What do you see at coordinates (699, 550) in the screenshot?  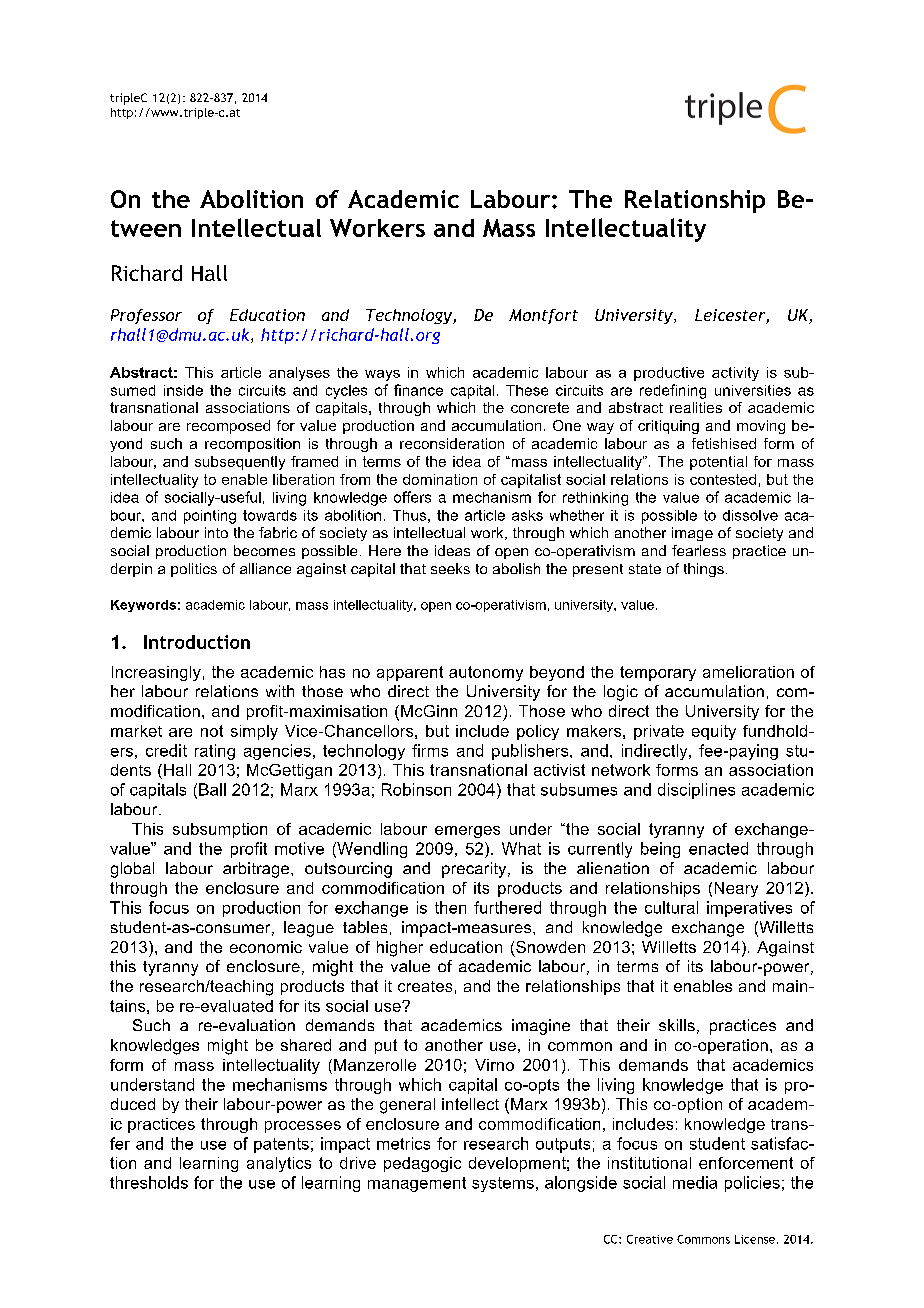 I see `fearless` at bounding box center [699, 550].
